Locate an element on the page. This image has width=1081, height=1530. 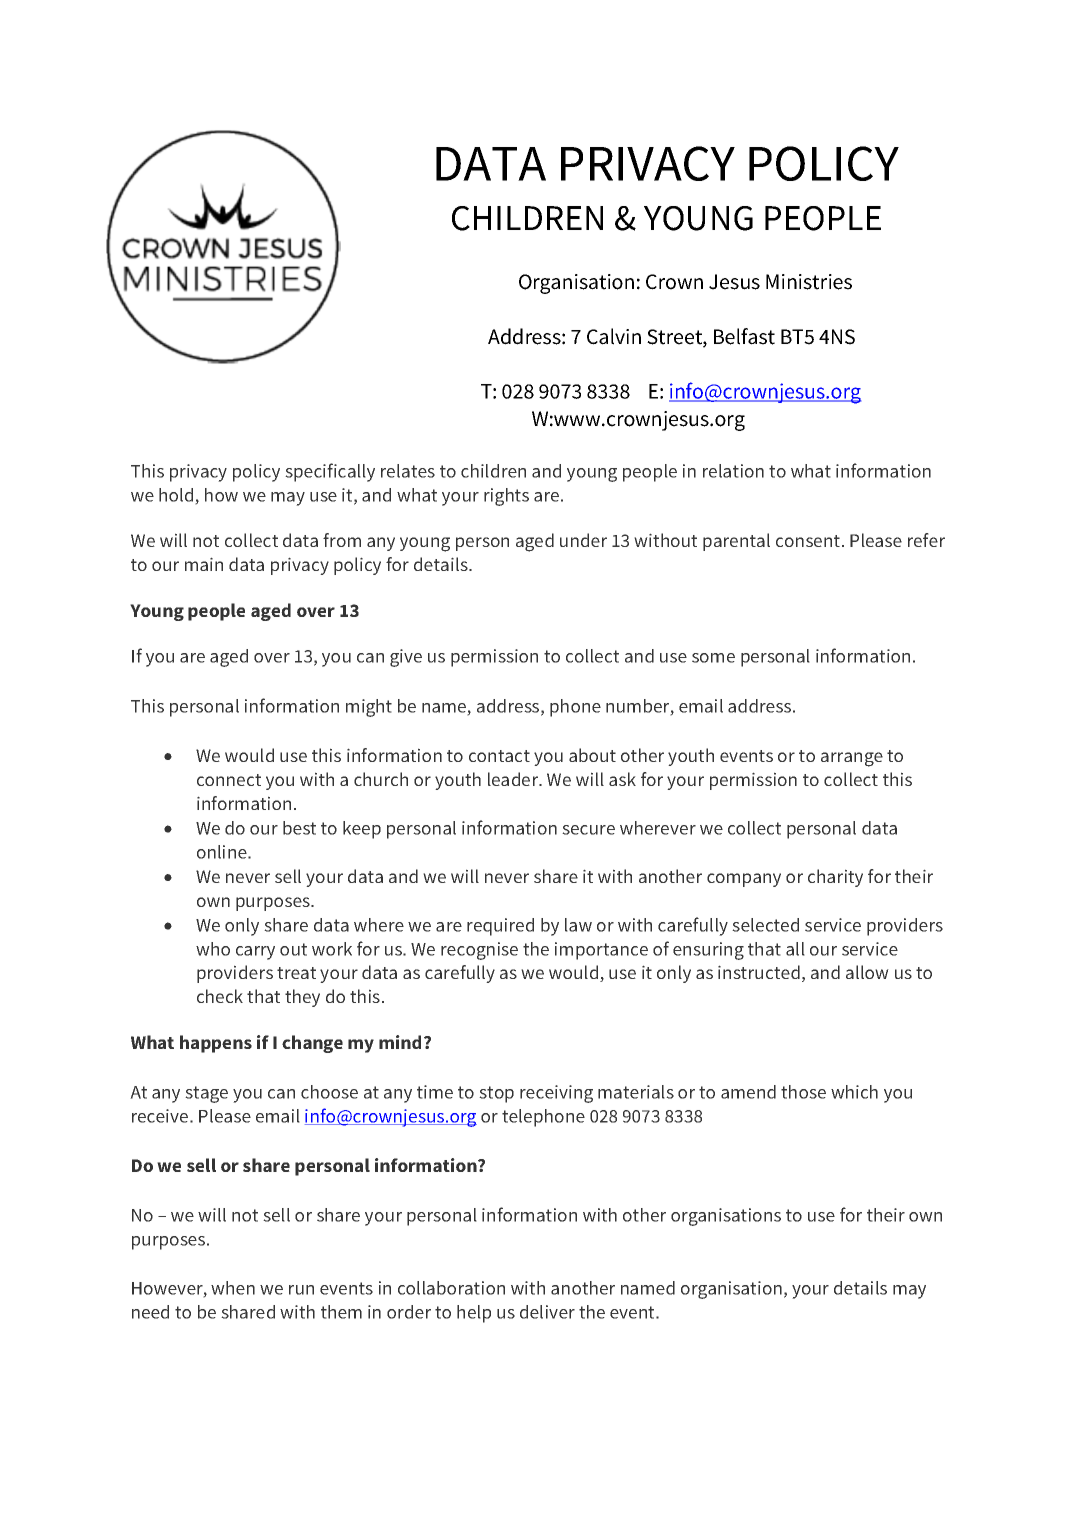
which is located at coordinates (854, 1092).
